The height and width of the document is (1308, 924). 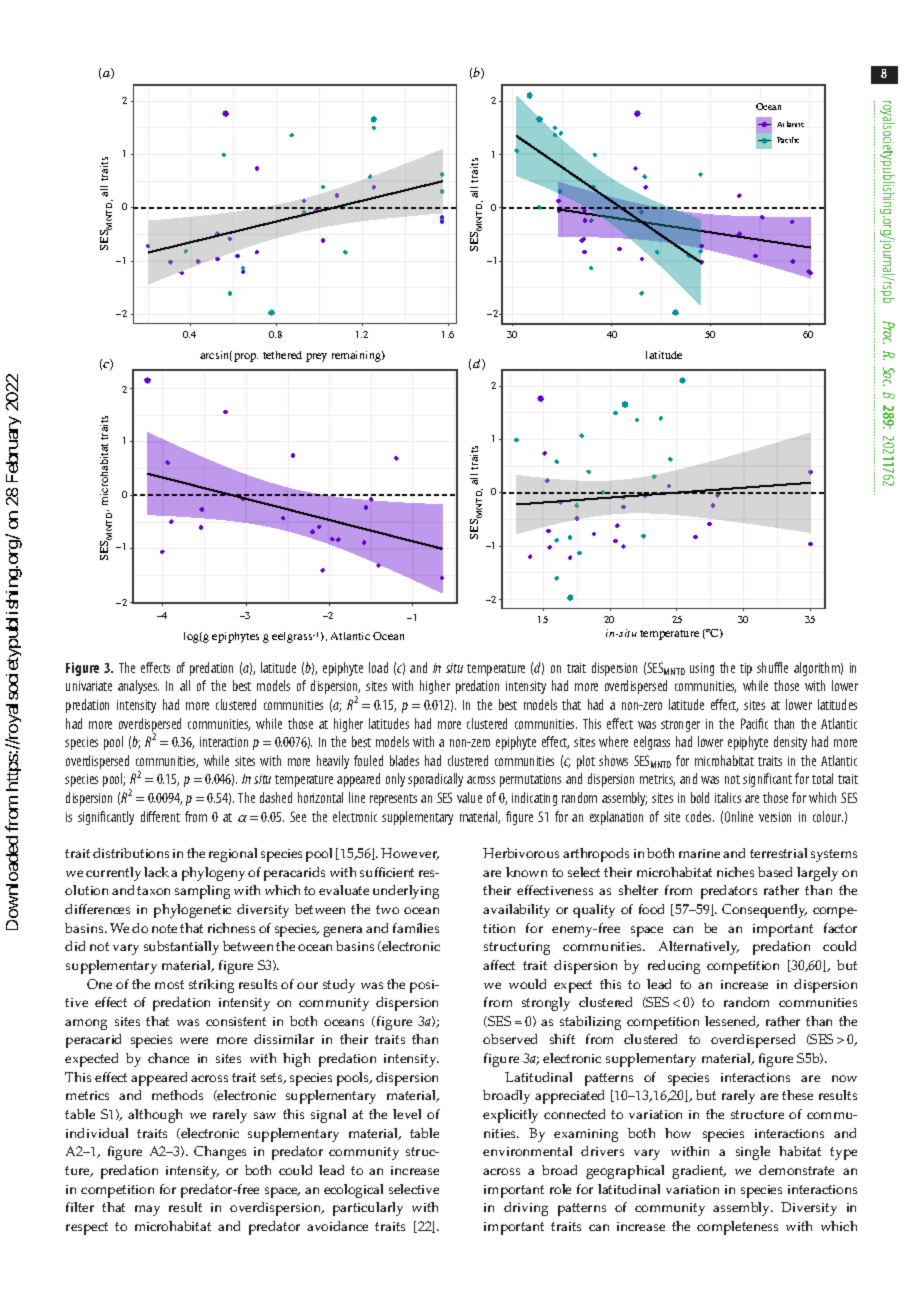 What do you see at coordinates (169, 984) in the document?
I see `most` at bounding box center [169, 984].
